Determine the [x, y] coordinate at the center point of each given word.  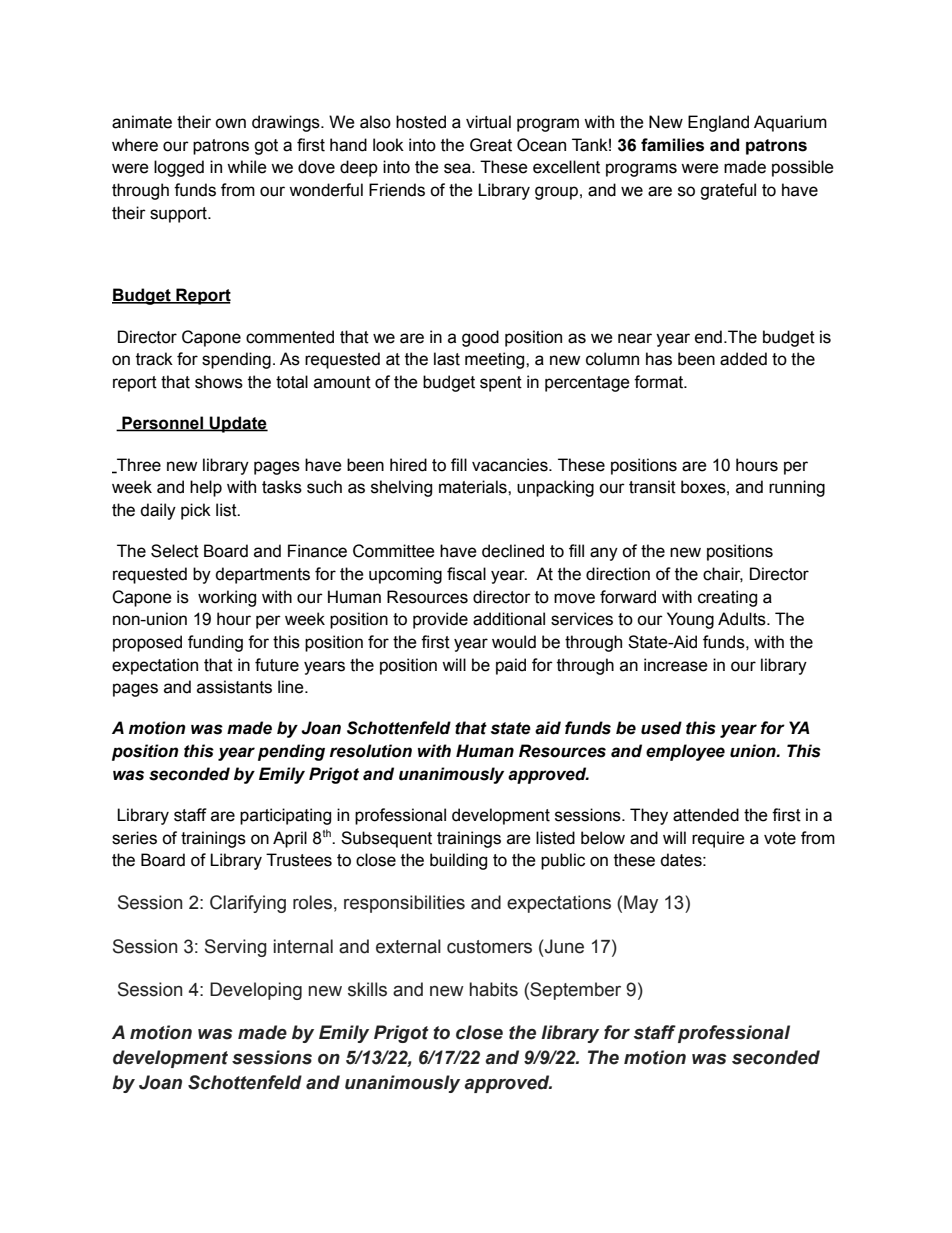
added [743, 359]
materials [474, 487]
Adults [743, 619]
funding [215, 643]
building [458, 861]
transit [652, 487]
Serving [236, 948]
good [480, 338]
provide [440, 620]
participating [285, 816]
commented [290, 337]
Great [491, 145]
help [206, 488]
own [230, 123]
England [718, 123]
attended [706, 815]
